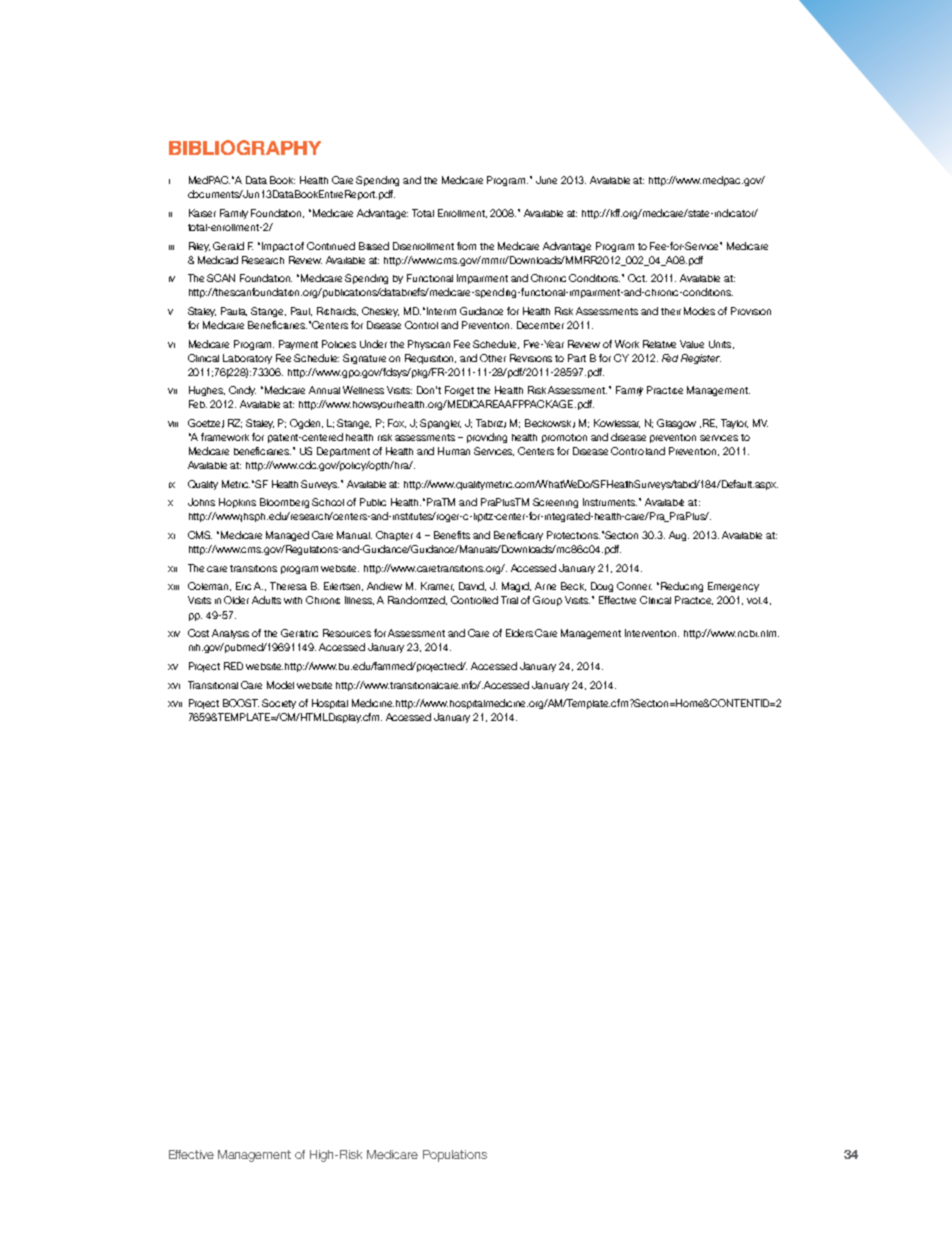  Describe the element at coordinates (652, 633) in the document. I see `Intervention` at that location.
